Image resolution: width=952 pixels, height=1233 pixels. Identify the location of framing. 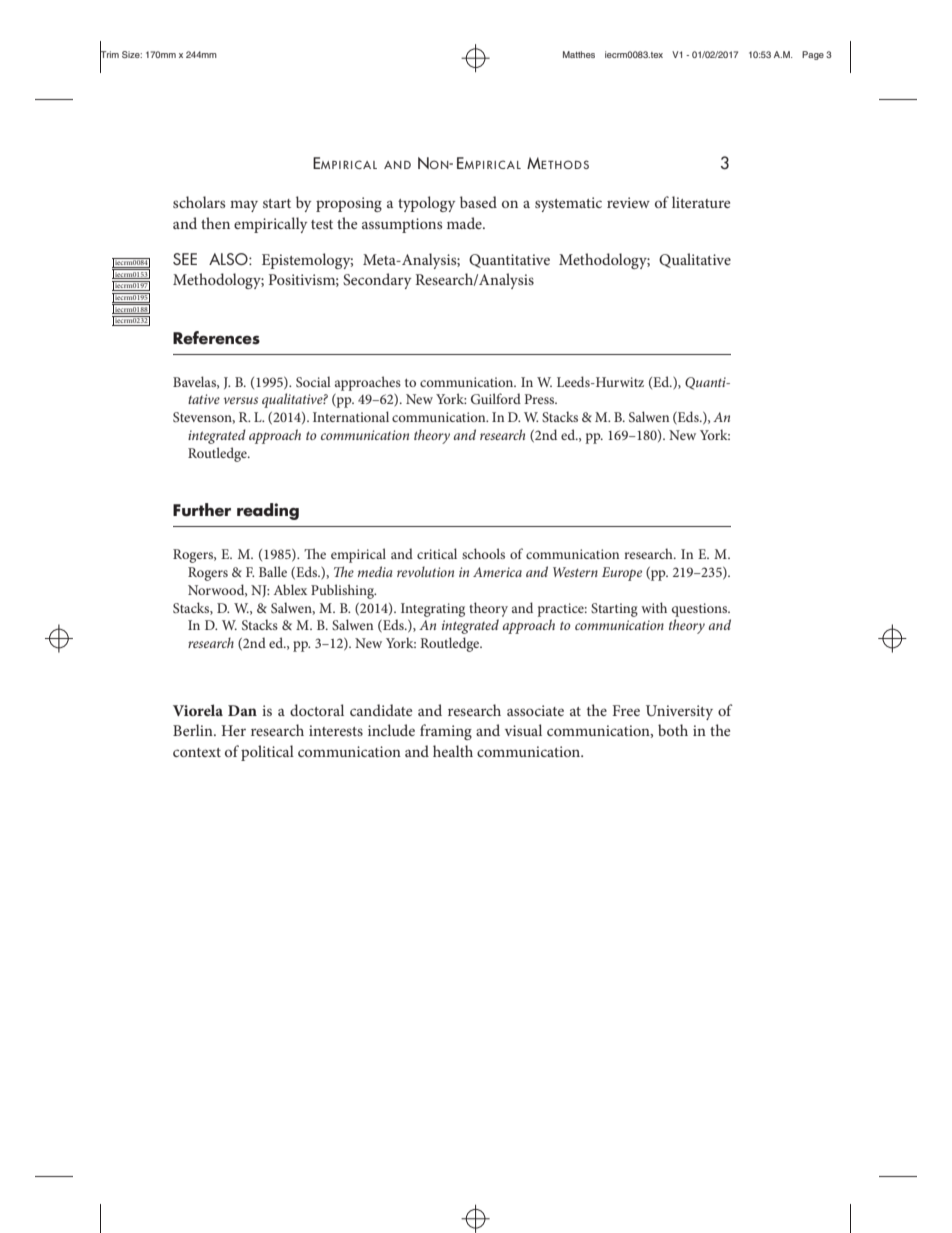
(446, 732).
